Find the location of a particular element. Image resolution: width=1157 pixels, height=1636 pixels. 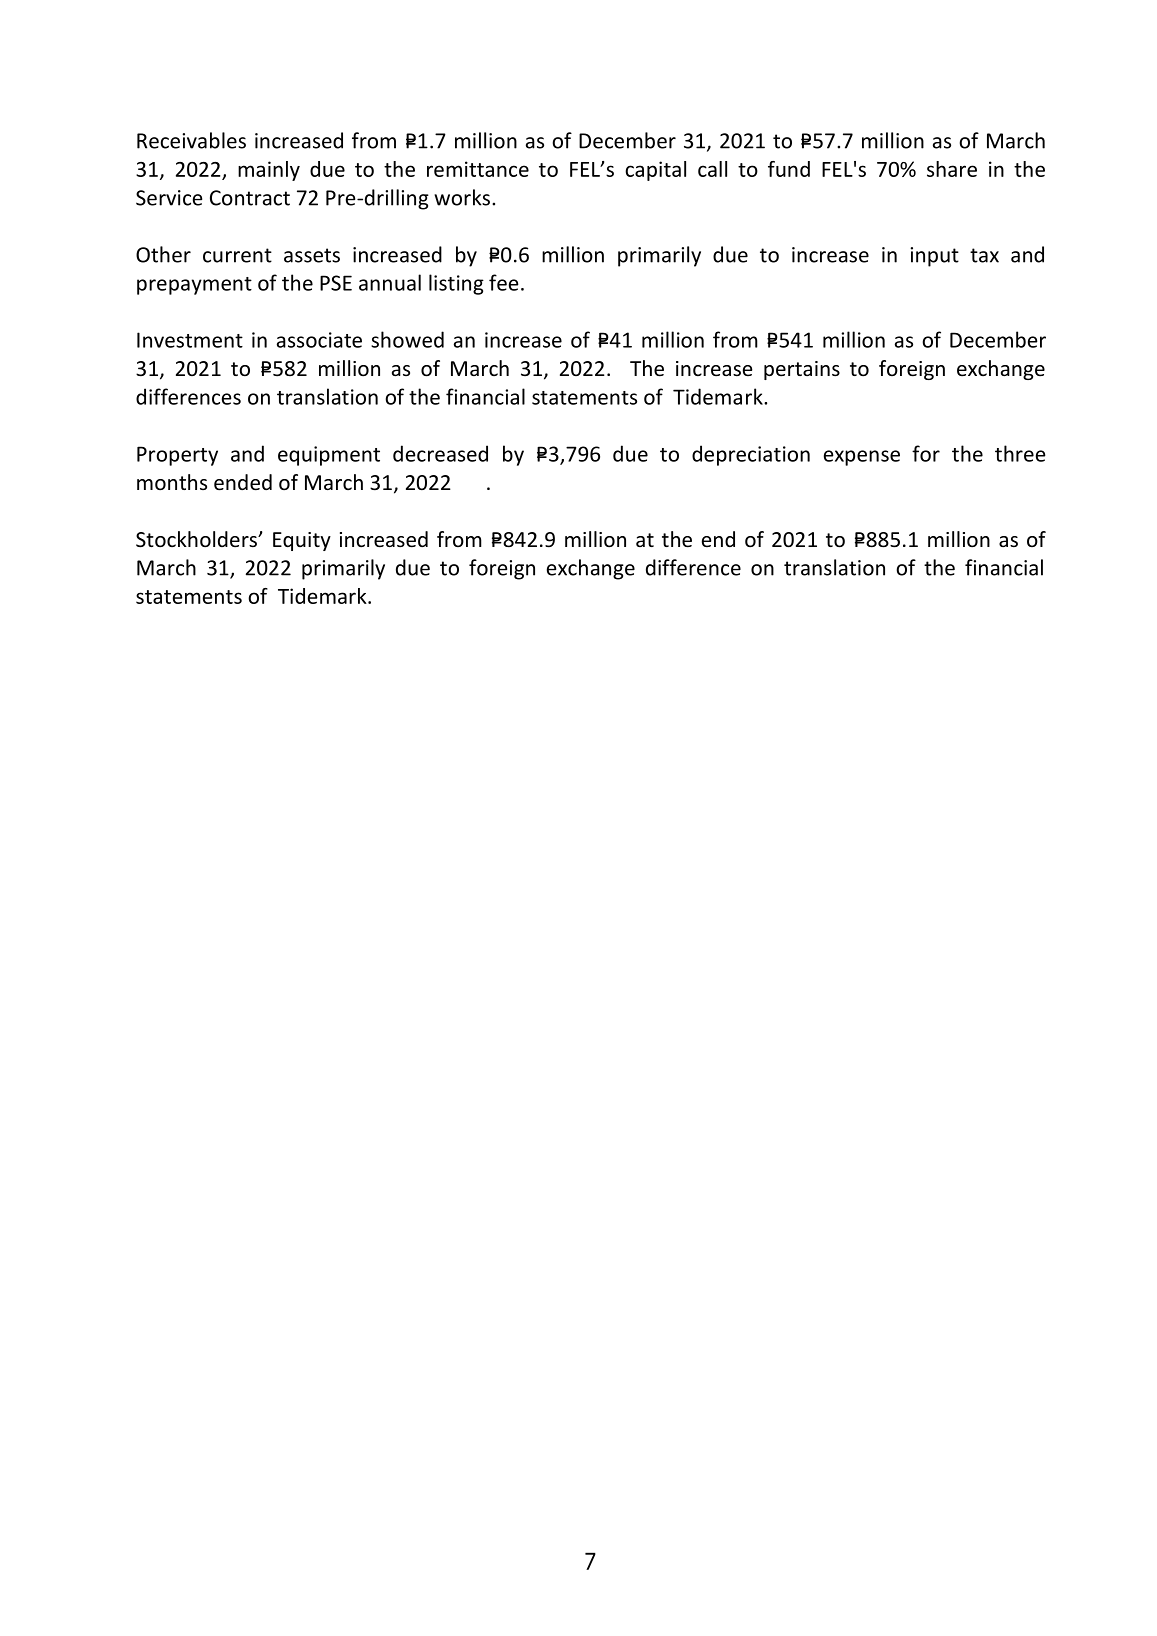

share is located at coordinates (952, 169).
